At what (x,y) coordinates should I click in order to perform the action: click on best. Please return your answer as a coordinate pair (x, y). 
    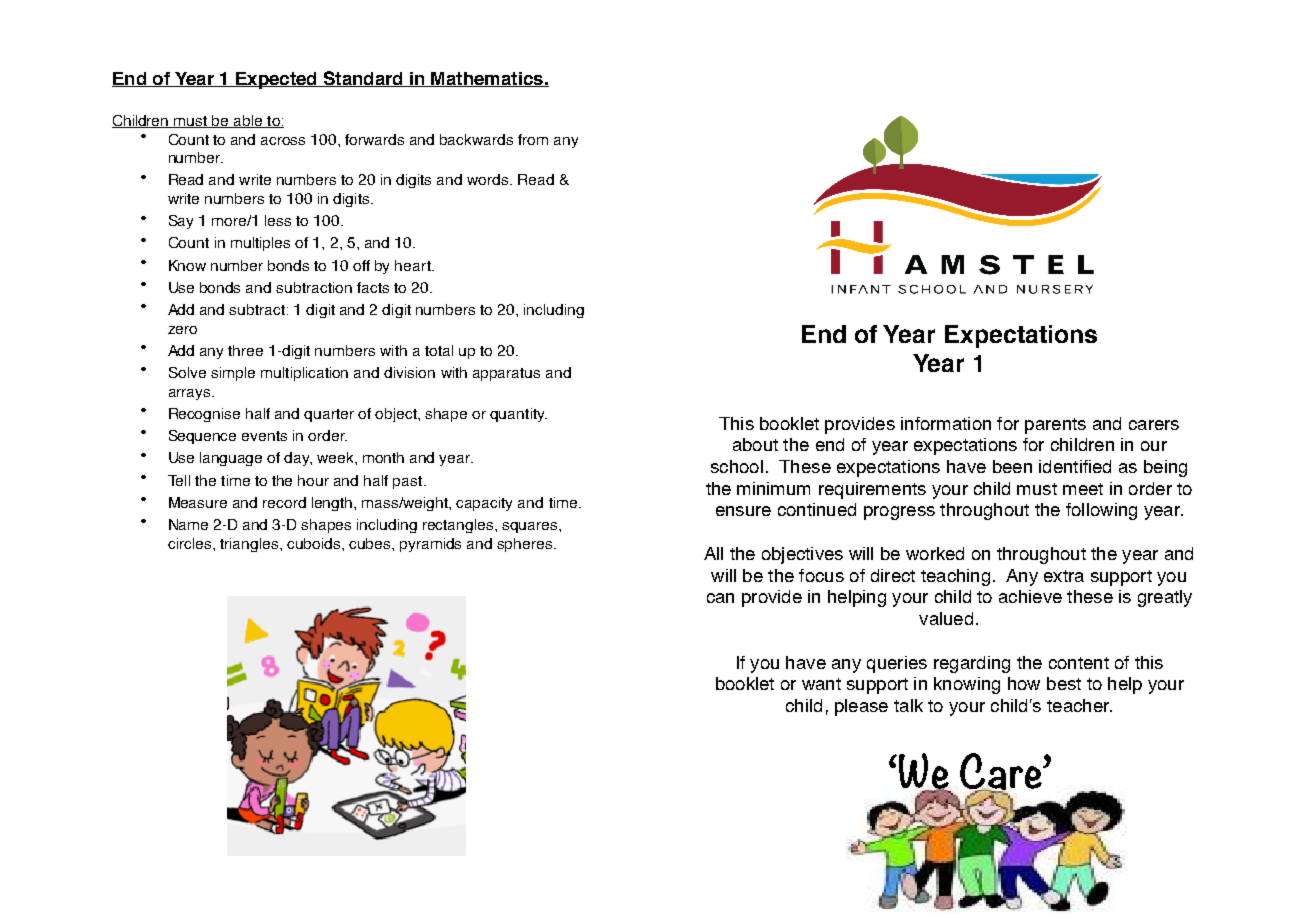
    Looking at the image, I should click on (1064, 683).
